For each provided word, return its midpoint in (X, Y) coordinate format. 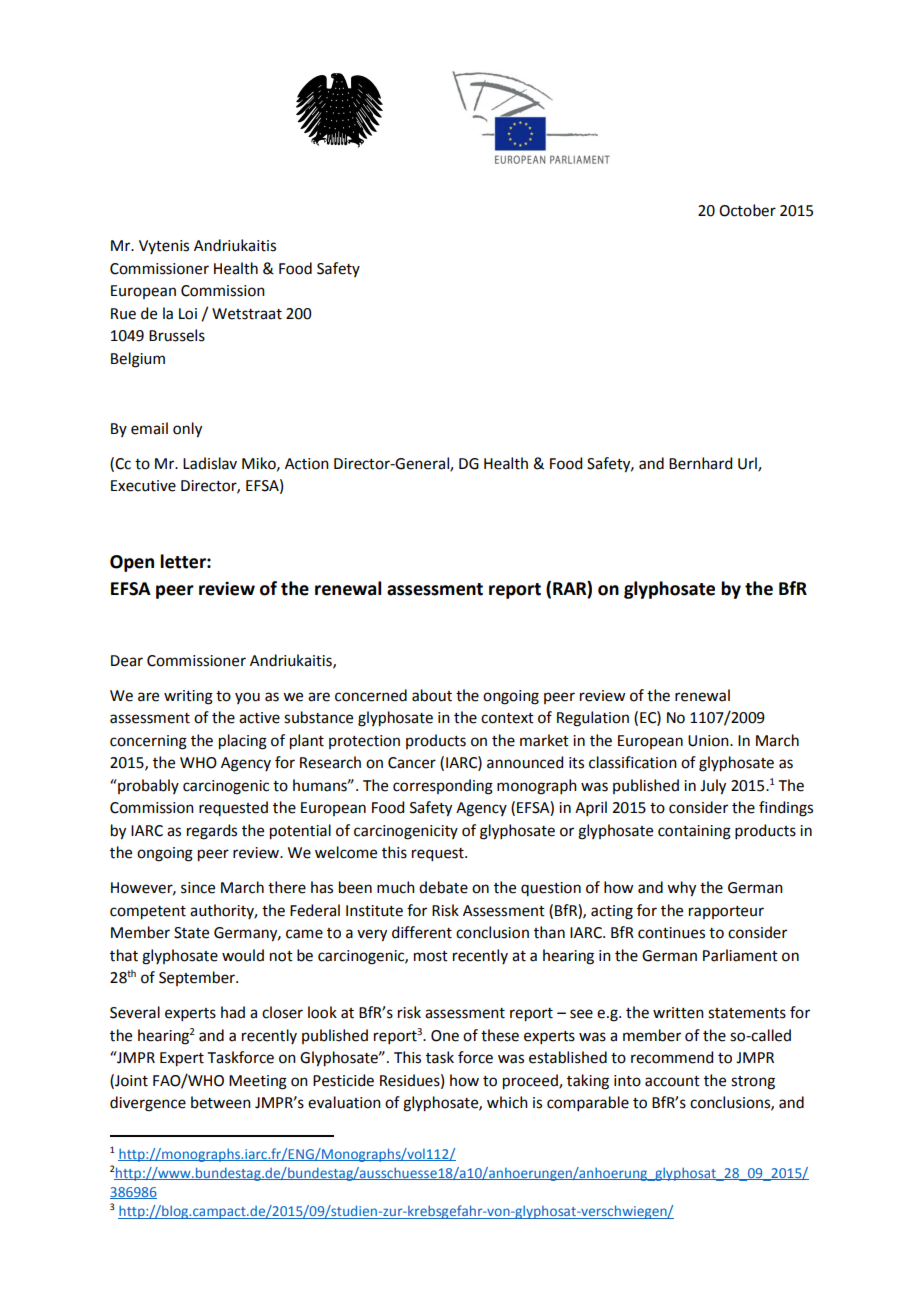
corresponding (443, 787)
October (747, 210)
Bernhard (700, 463)
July (713, 787)
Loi (188, 314)
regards (212, 832)
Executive (143, 486)
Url (748, 464)
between (221, 1102)
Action (307, 464)
